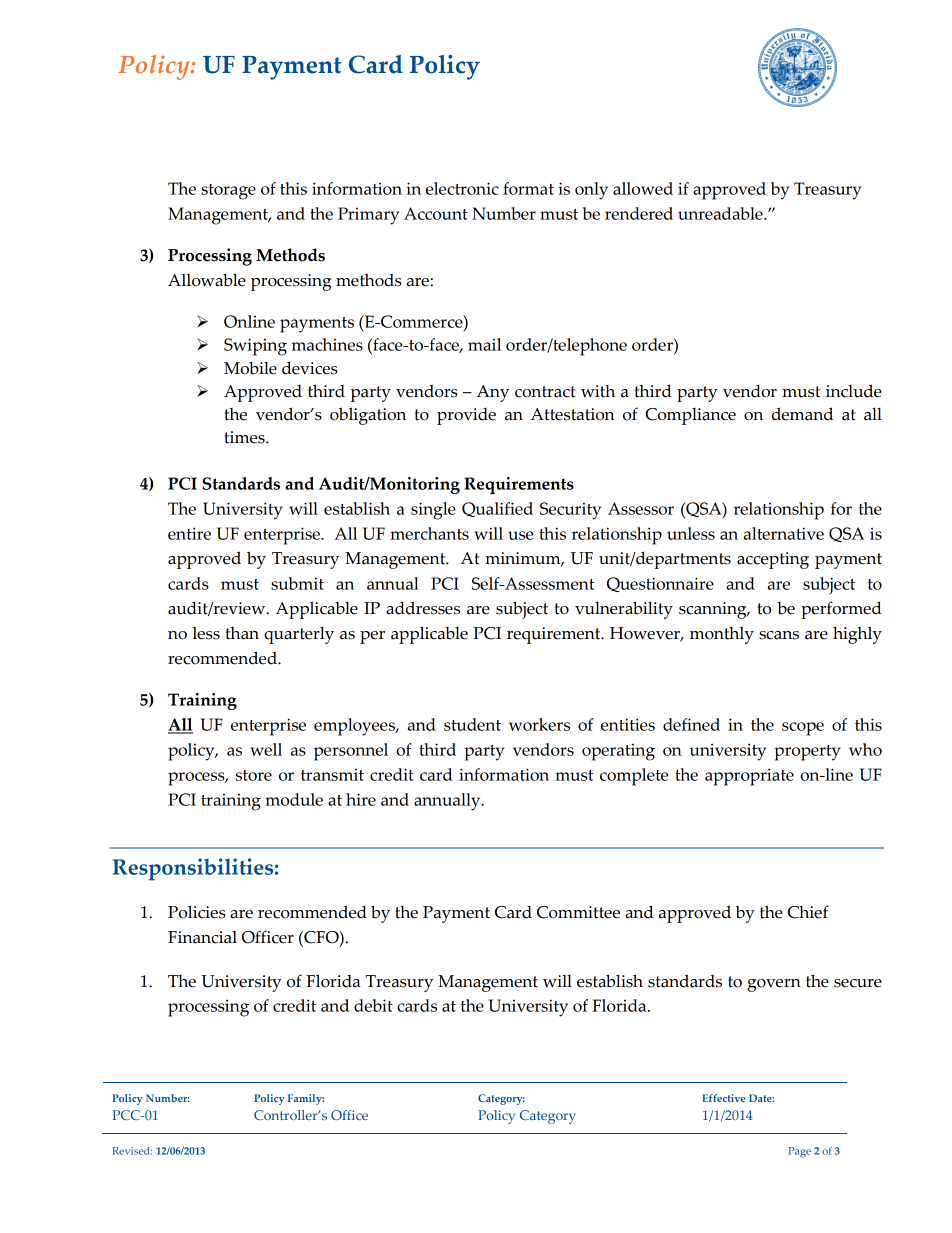 The height and width of the document is (1233, 952). Describe the element at coordinates (228, 192) in the document. I see `storage` at that location.
